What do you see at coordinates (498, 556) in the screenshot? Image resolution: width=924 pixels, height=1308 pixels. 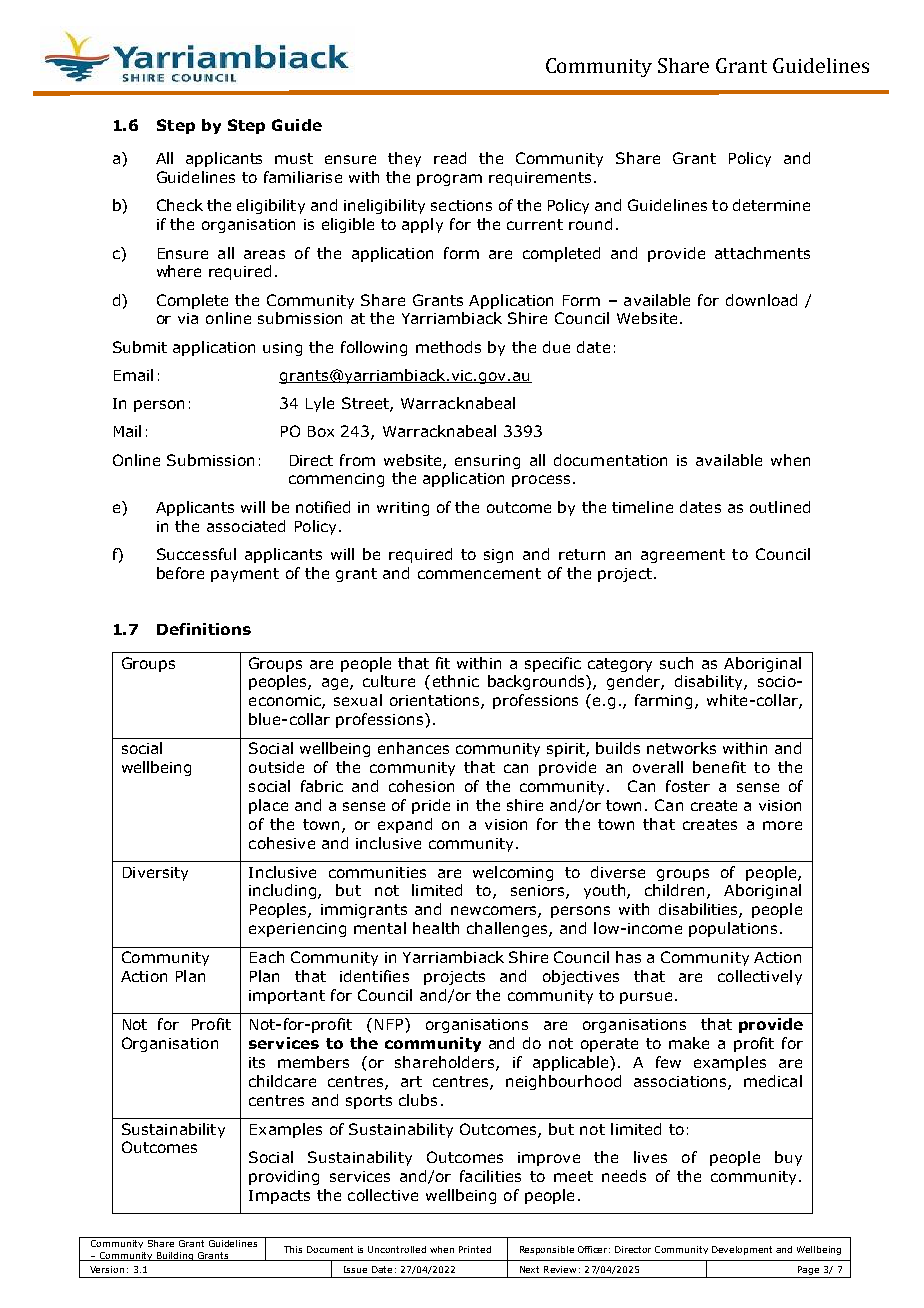 I see `sign` at bounding box center [498, 556].
